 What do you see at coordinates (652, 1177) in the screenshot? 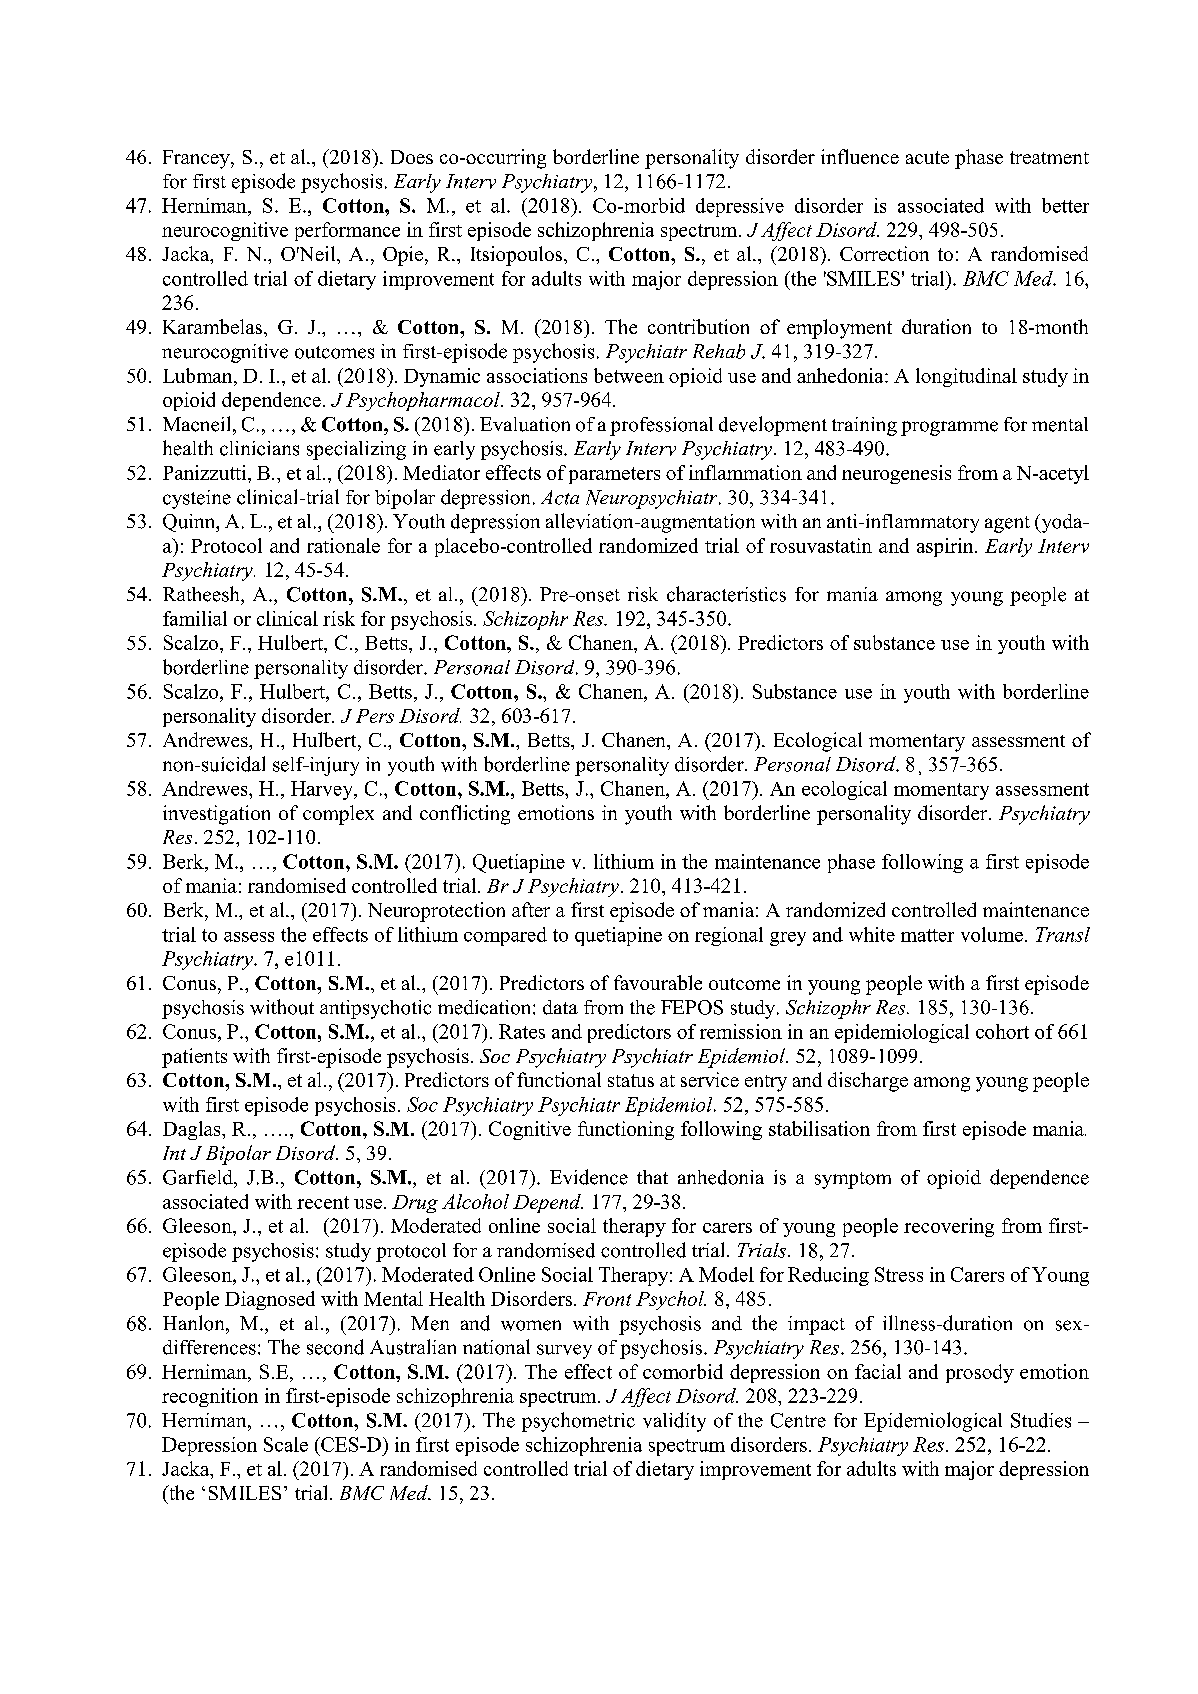
I see `that` at bounding box center [652, 1177].
